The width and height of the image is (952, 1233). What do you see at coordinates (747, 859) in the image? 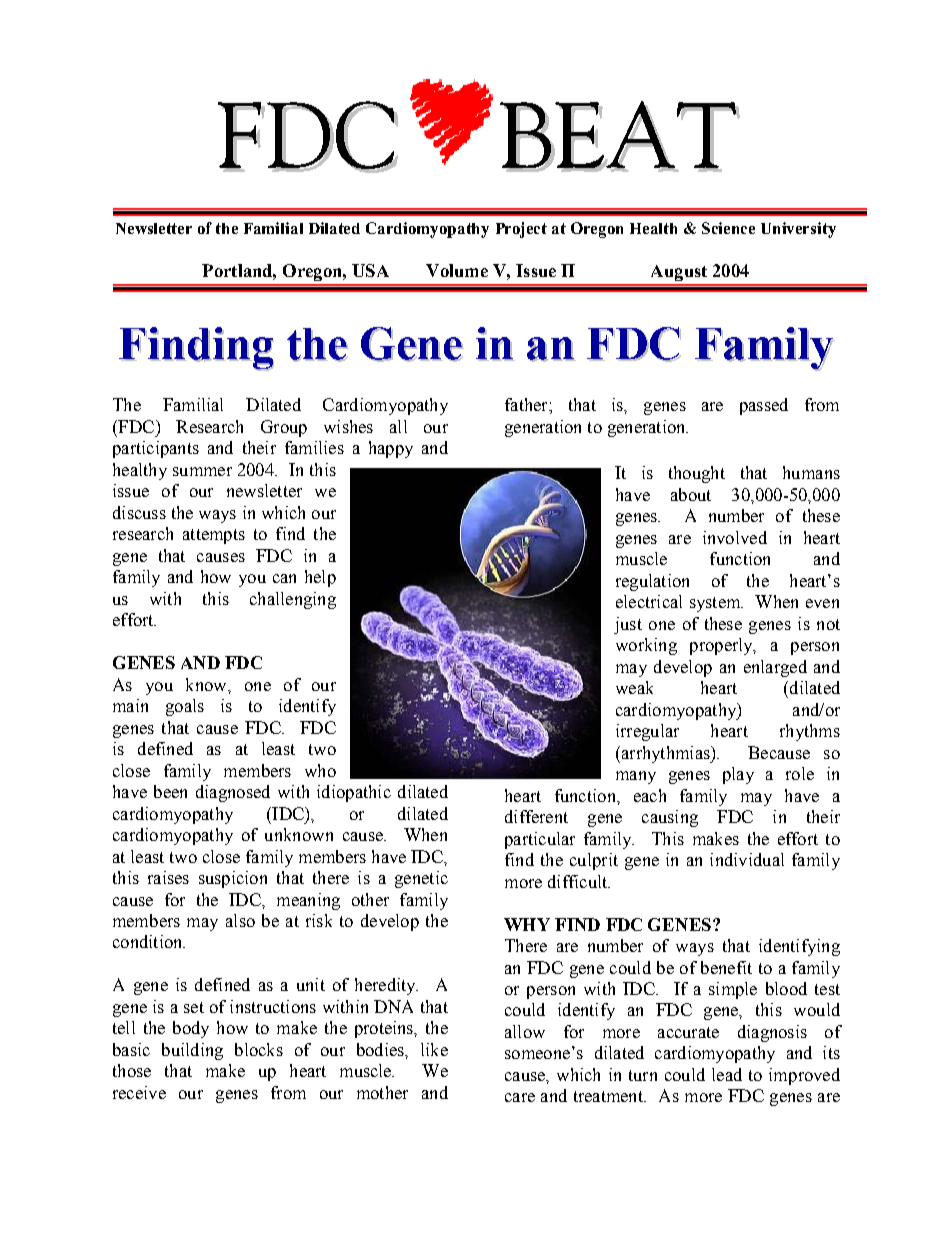
I see `individual` at bounding box center [747, 859].
